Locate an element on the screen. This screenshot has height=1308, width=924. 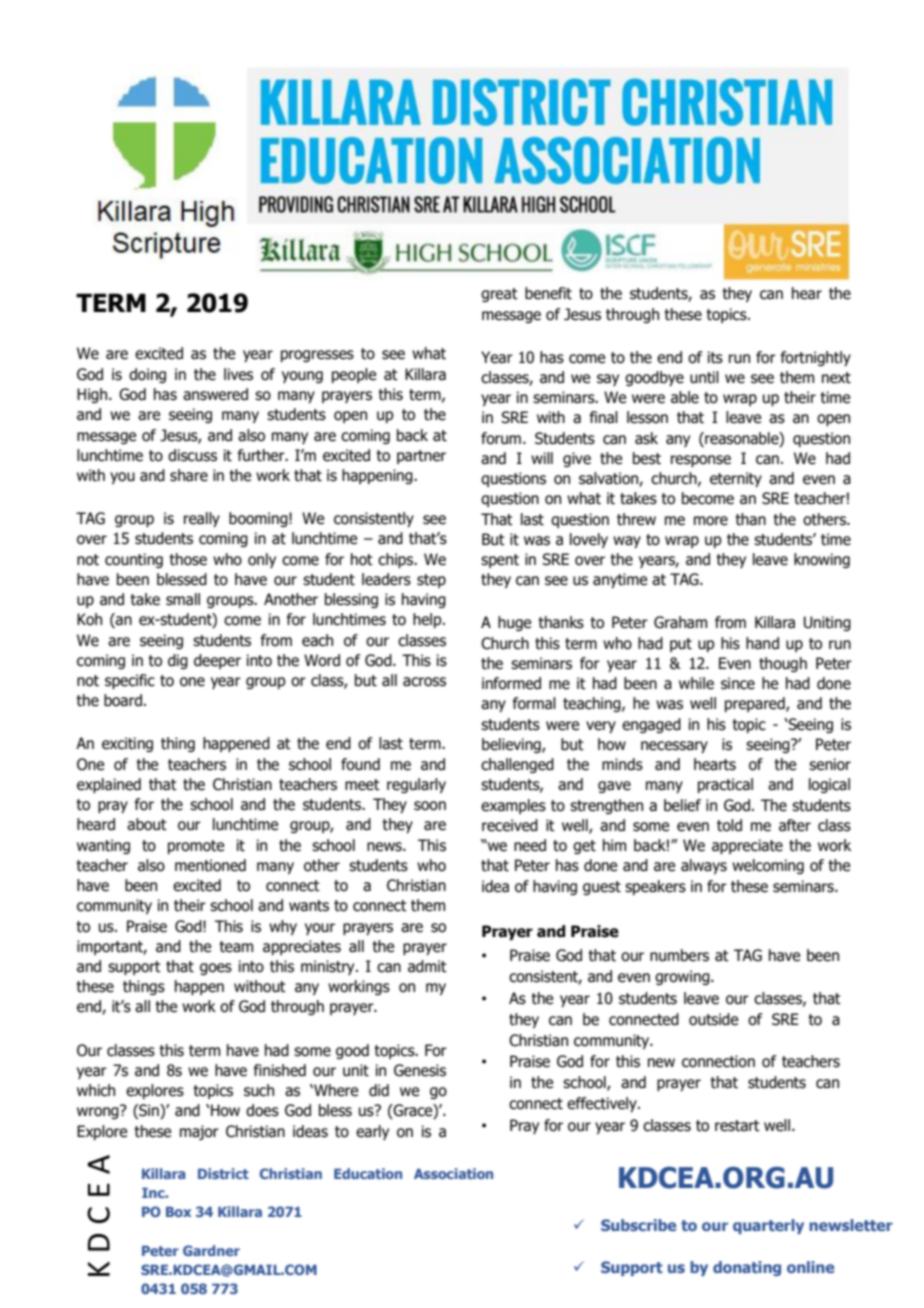
quarterly is located at coordinates (768, 1226).
